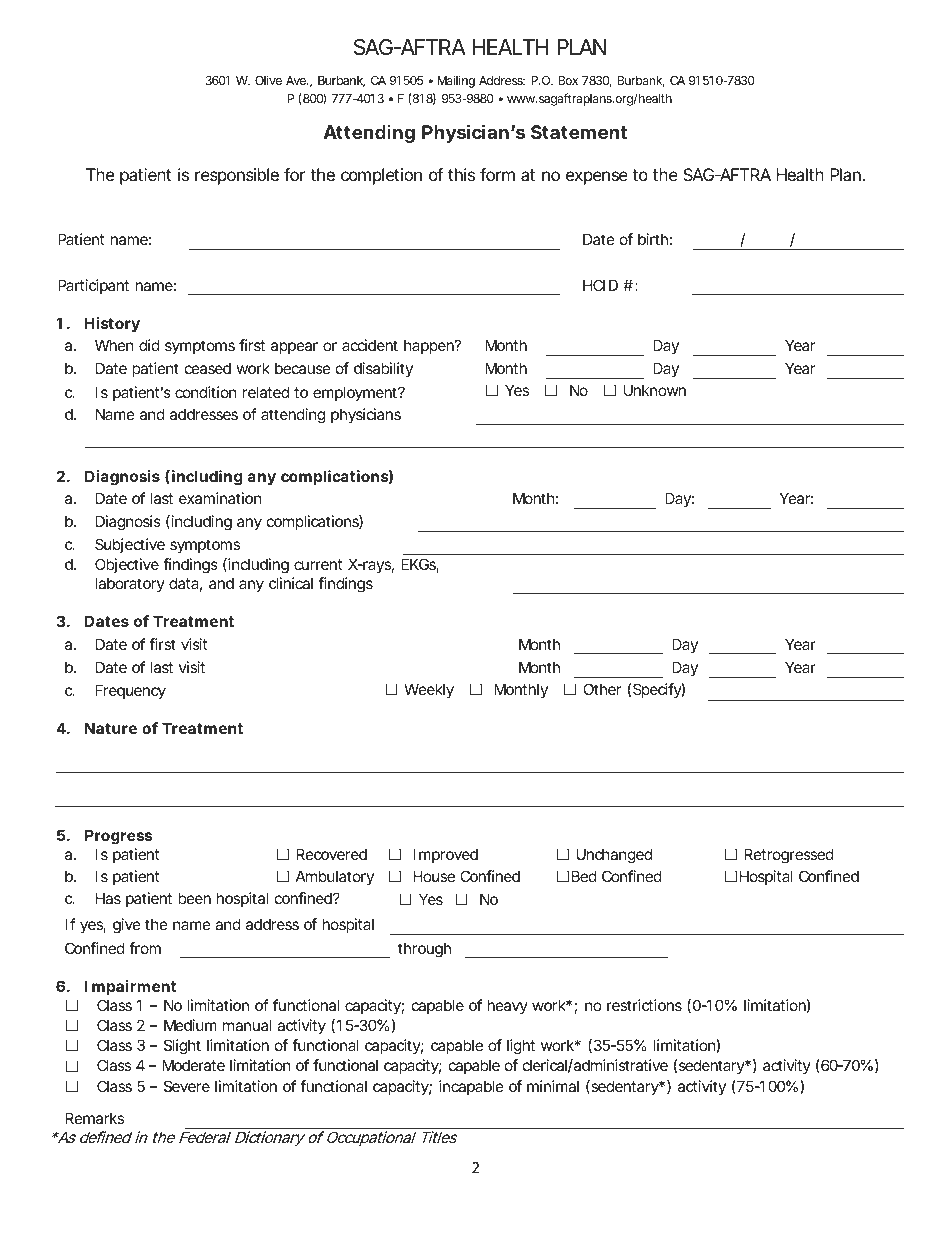 Image resolution: width=952 pixels, height=1233 pixels. What do you see at coordinates (331, 854) in the screenshot?
I see `Recovered` at bounding box center [331, 854].
